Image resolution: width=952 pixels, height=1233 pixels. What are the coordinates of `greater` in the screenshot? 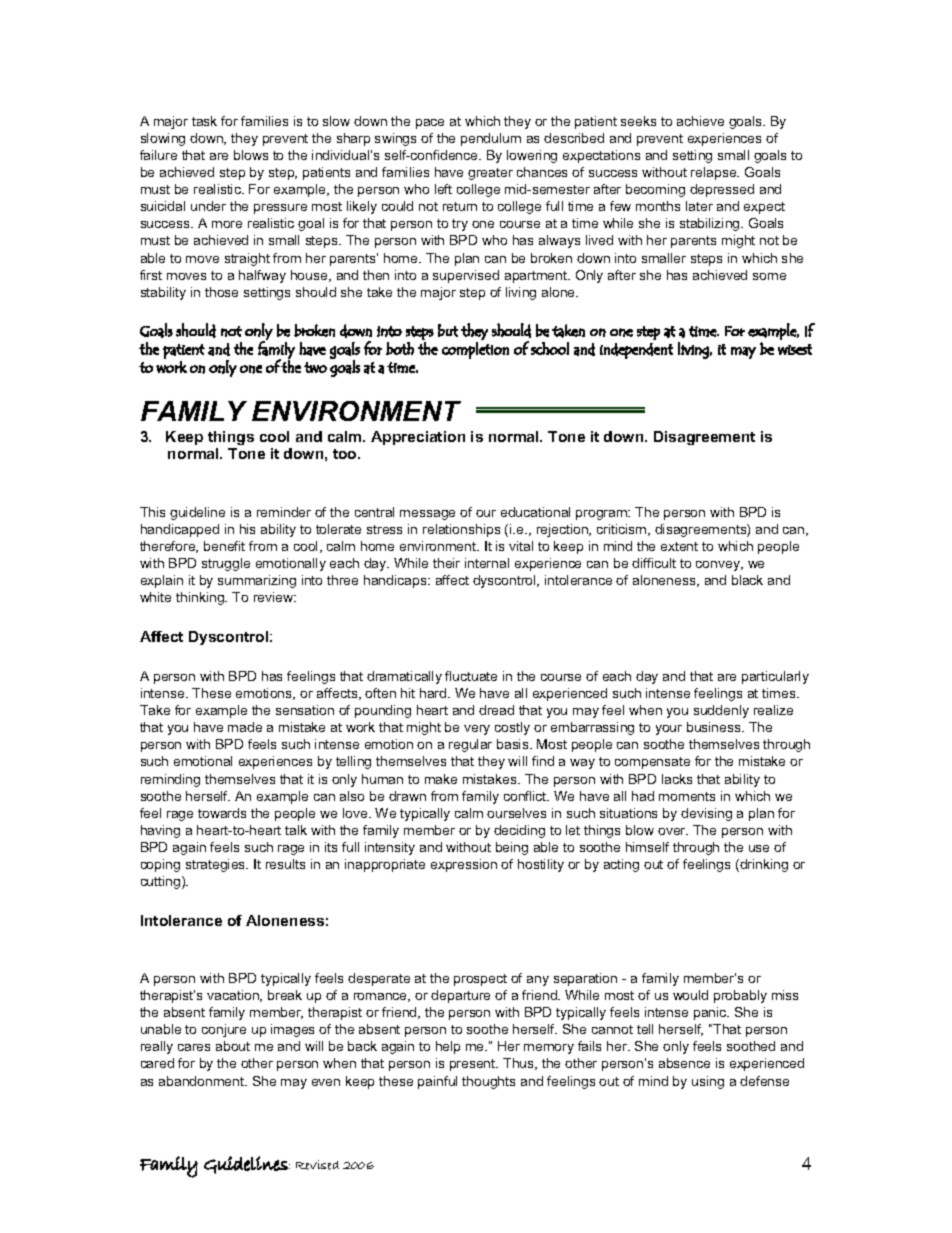 It's located at (490, 174).
